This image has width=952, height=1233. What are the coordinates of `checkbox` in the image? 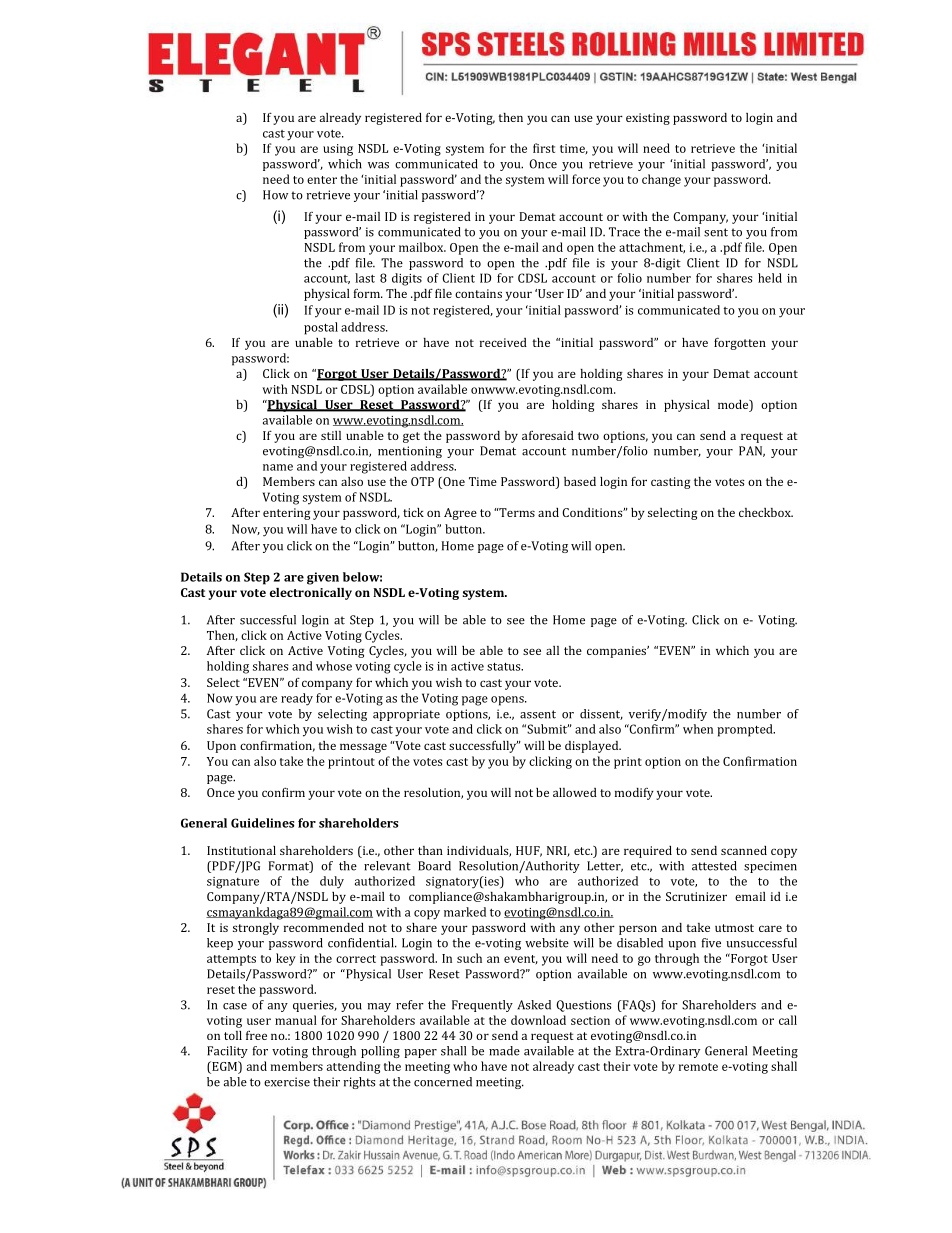 It's located at (766, 512).
